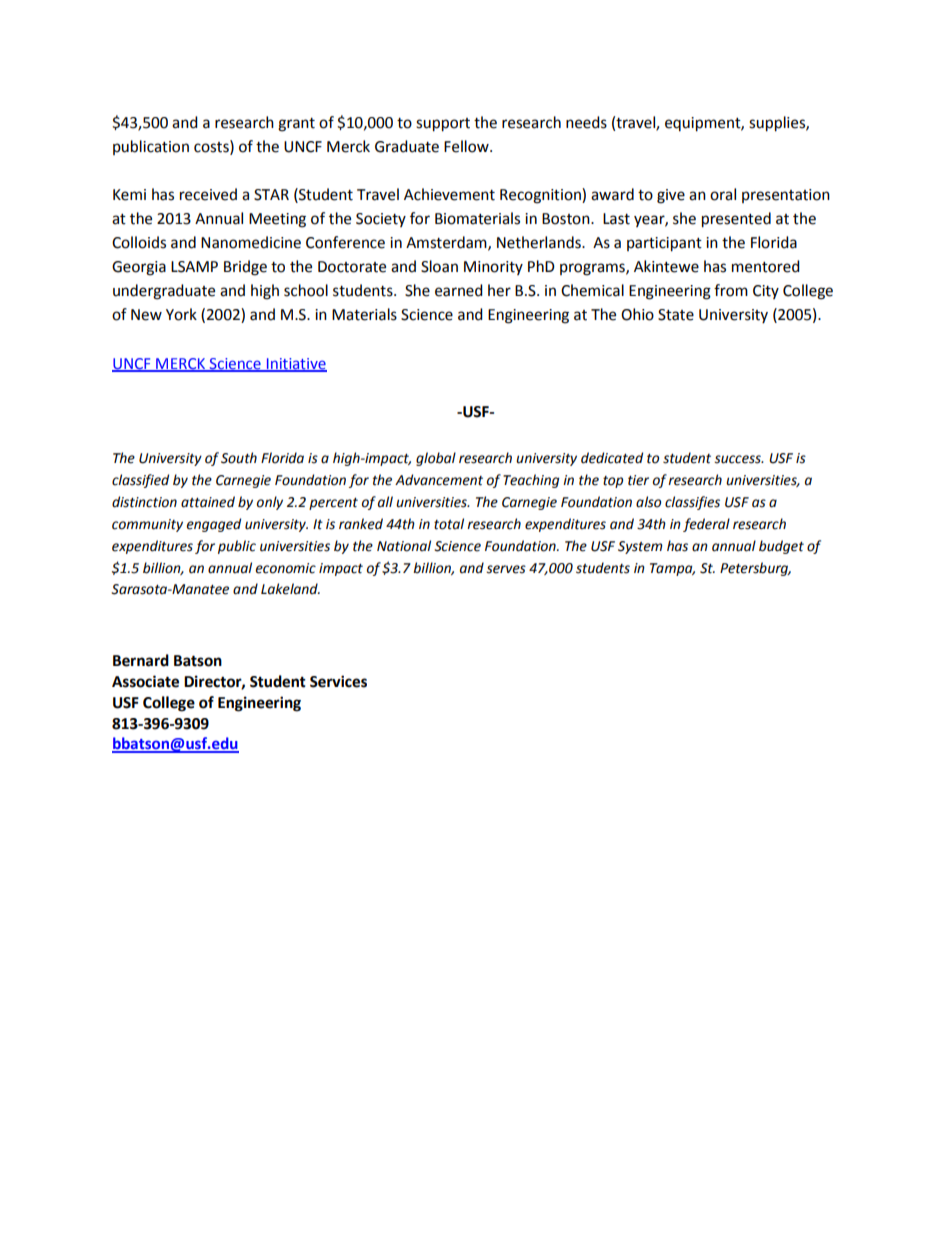 This screenshot has width=952, height=1233. I want to click on earned, so click(459, 290).
